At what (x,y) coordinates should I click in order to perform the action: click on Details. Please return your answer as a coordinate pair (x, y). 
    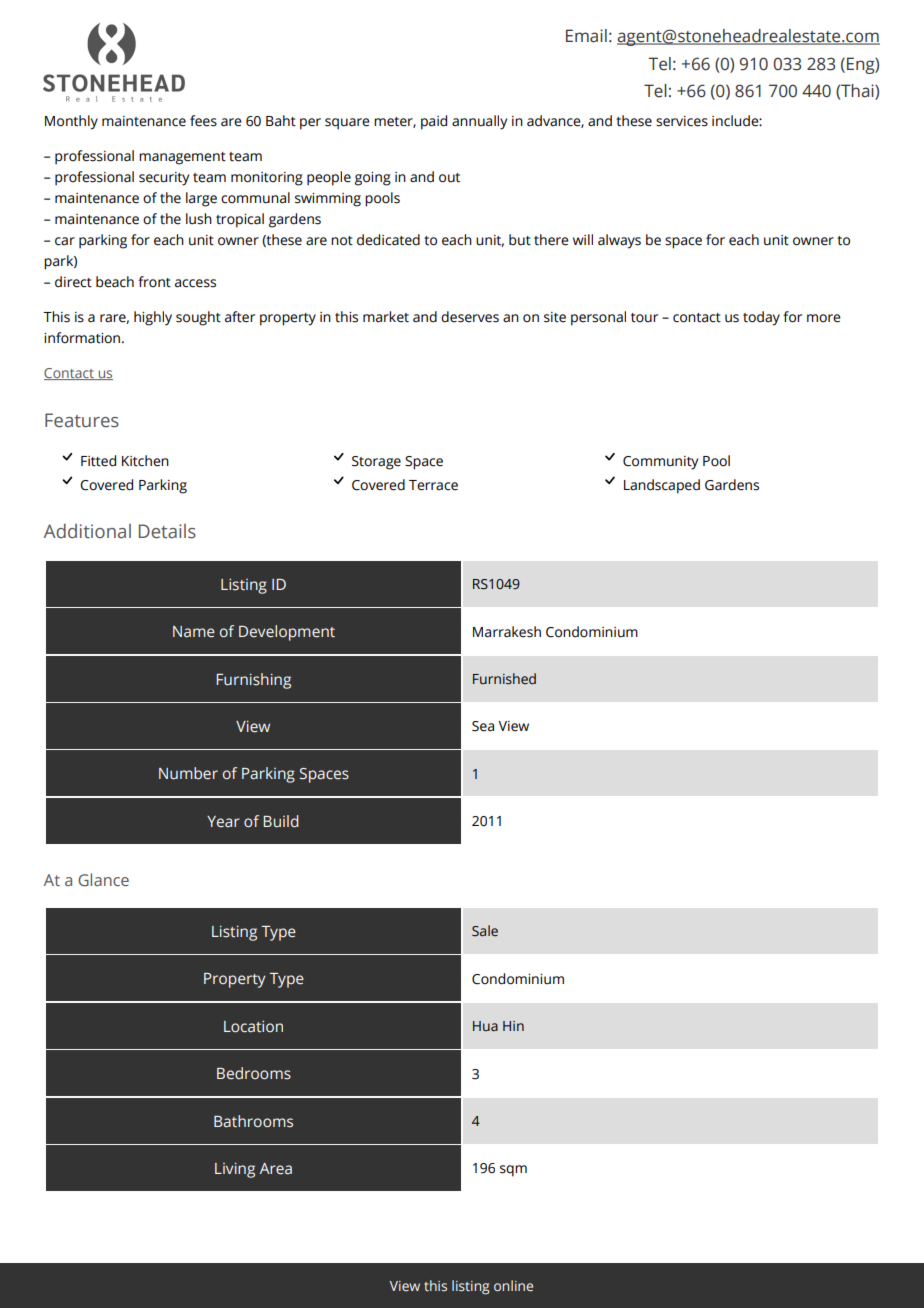
    Looking at the image, I should click on (167, 531).
